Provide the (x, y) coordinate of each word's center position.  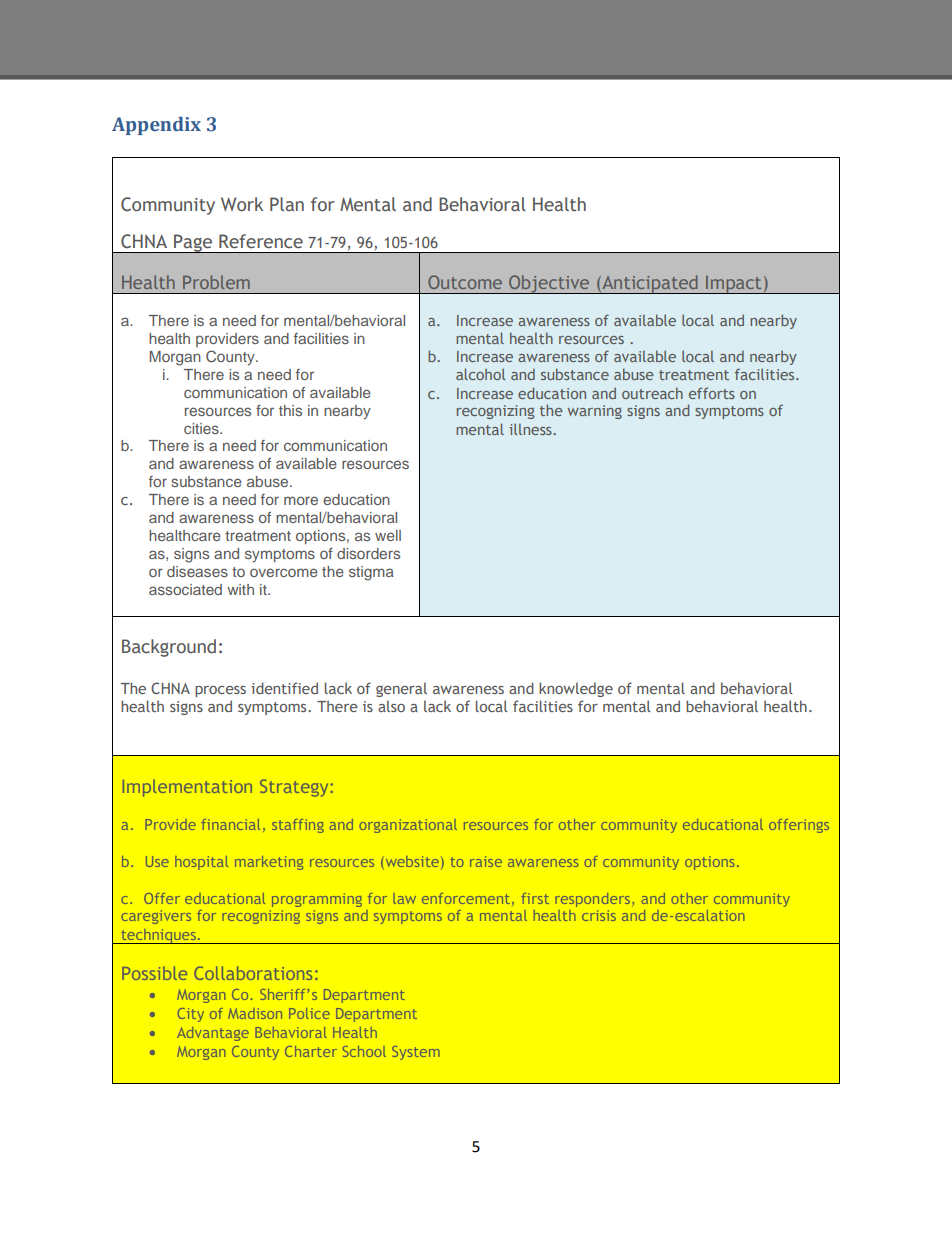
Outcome (465, 282)
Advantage (213, 1034)
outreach (652, 393)
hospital (202, 863)
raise (486, 861)
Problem (216, 282)
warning (594, 412)
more (301, 500)
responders (592, 900)
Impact (734, 284)
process (220, 691)
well (388, 535)
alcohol (480, 374)
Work (242, 204)
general (401, 689)
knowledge (576, 689)
